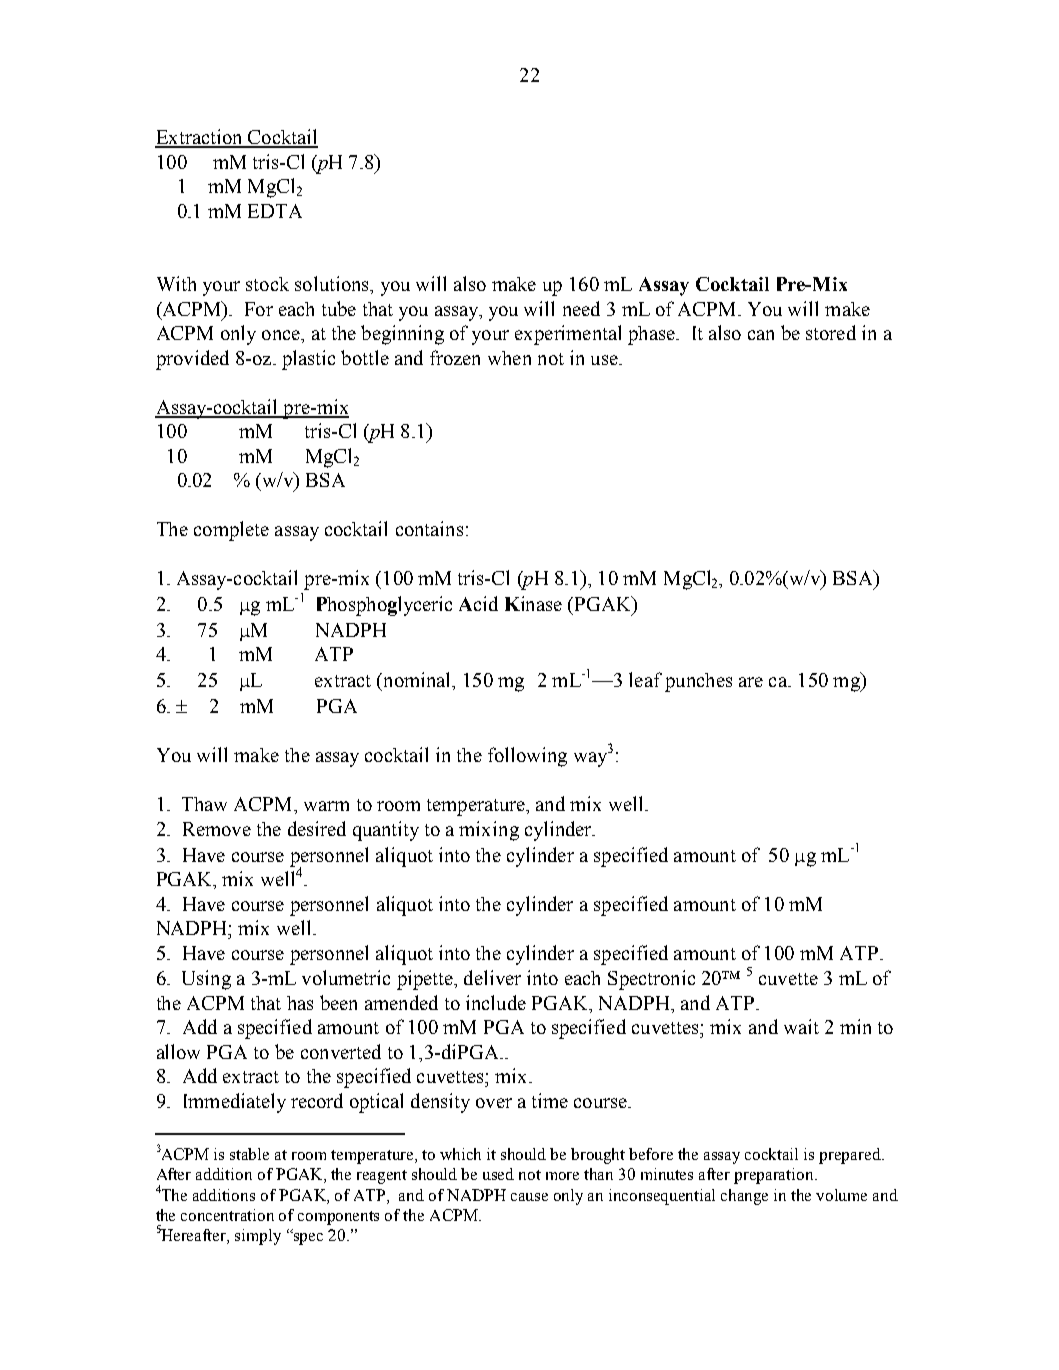  Describe the element at coordinates (533, 603) in the screenshot. I see `Kinase` at that location.
